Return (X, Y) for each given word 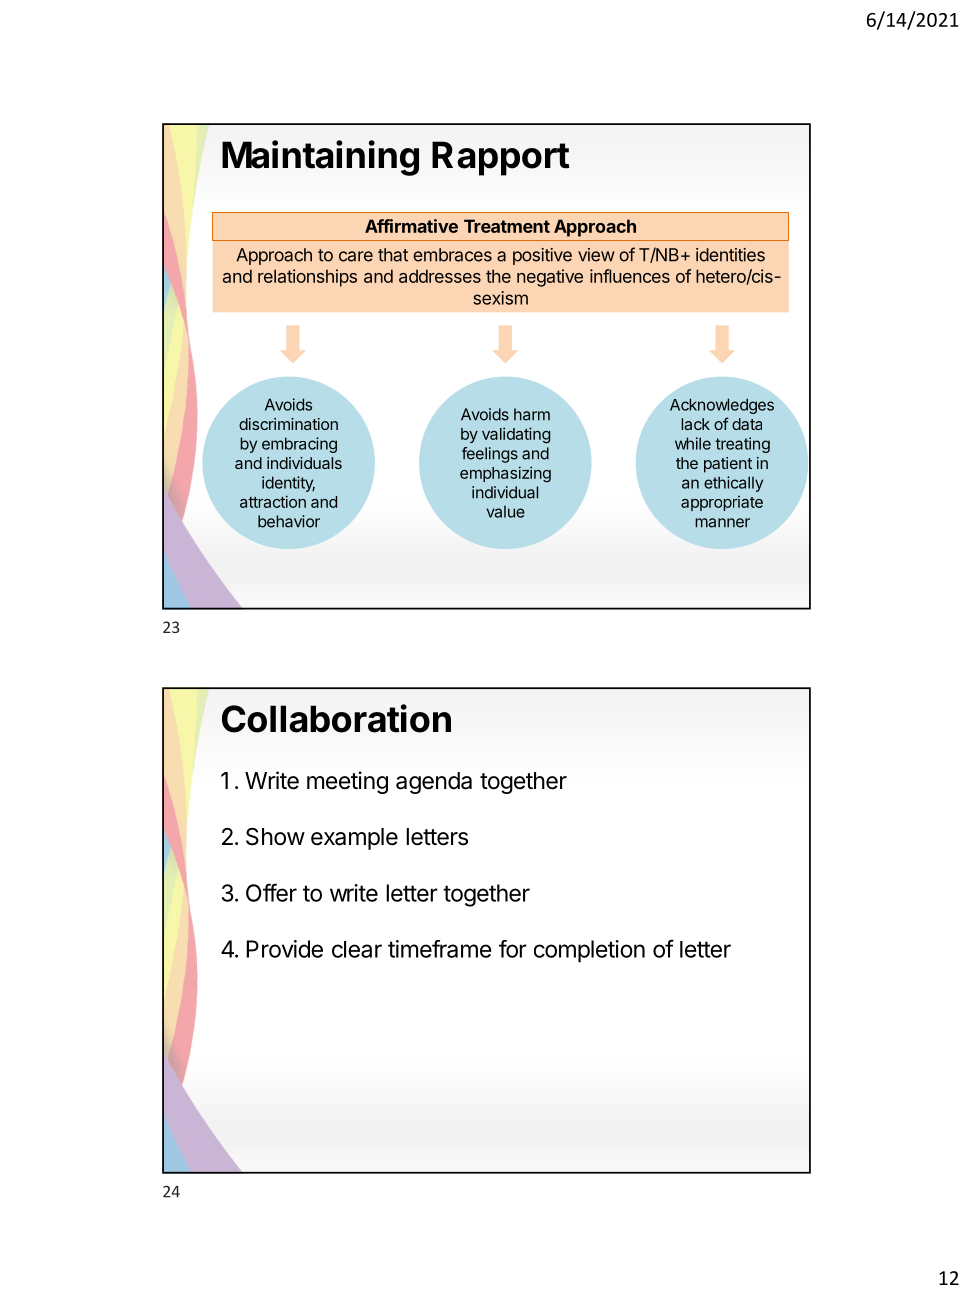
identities (730, 255)
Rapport (501, 158)
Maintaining (320, 158)
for (513, 949)
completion (589, 951)
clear (357, 949)
